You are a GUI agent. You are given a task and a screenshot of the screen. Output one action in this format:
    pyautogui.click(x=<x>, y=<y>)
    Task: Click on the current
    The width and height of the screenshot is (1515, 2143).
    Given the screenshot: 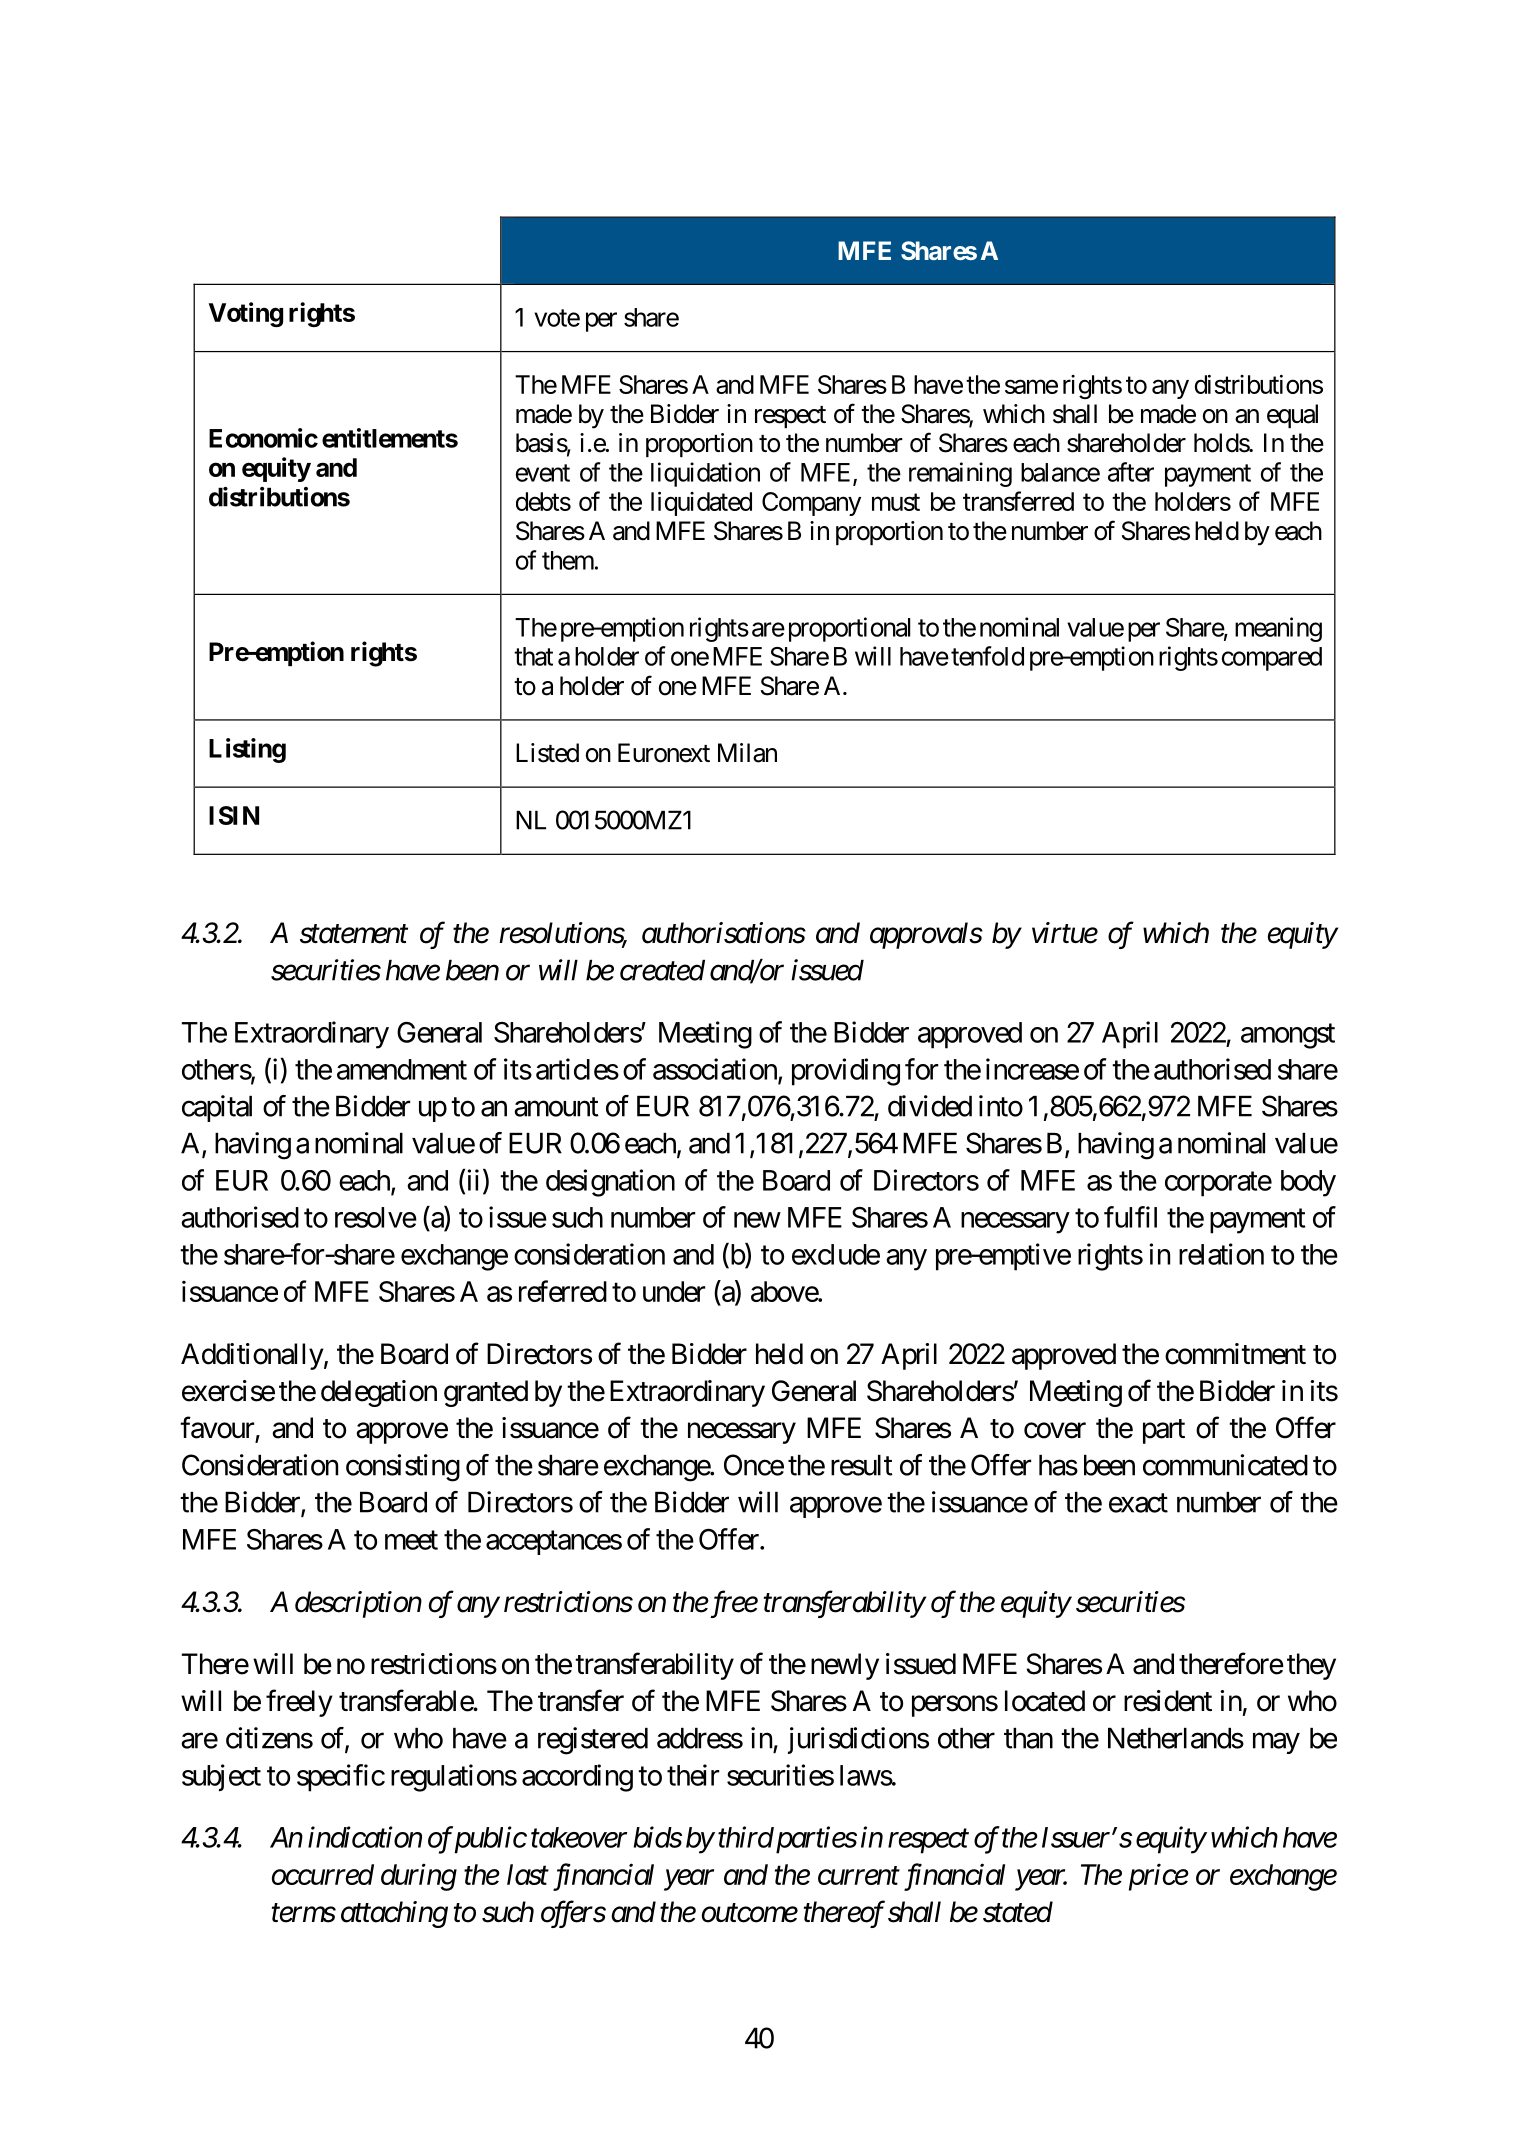 What is the action you would take?
    pyautogui.click(x=859, y=1876)
